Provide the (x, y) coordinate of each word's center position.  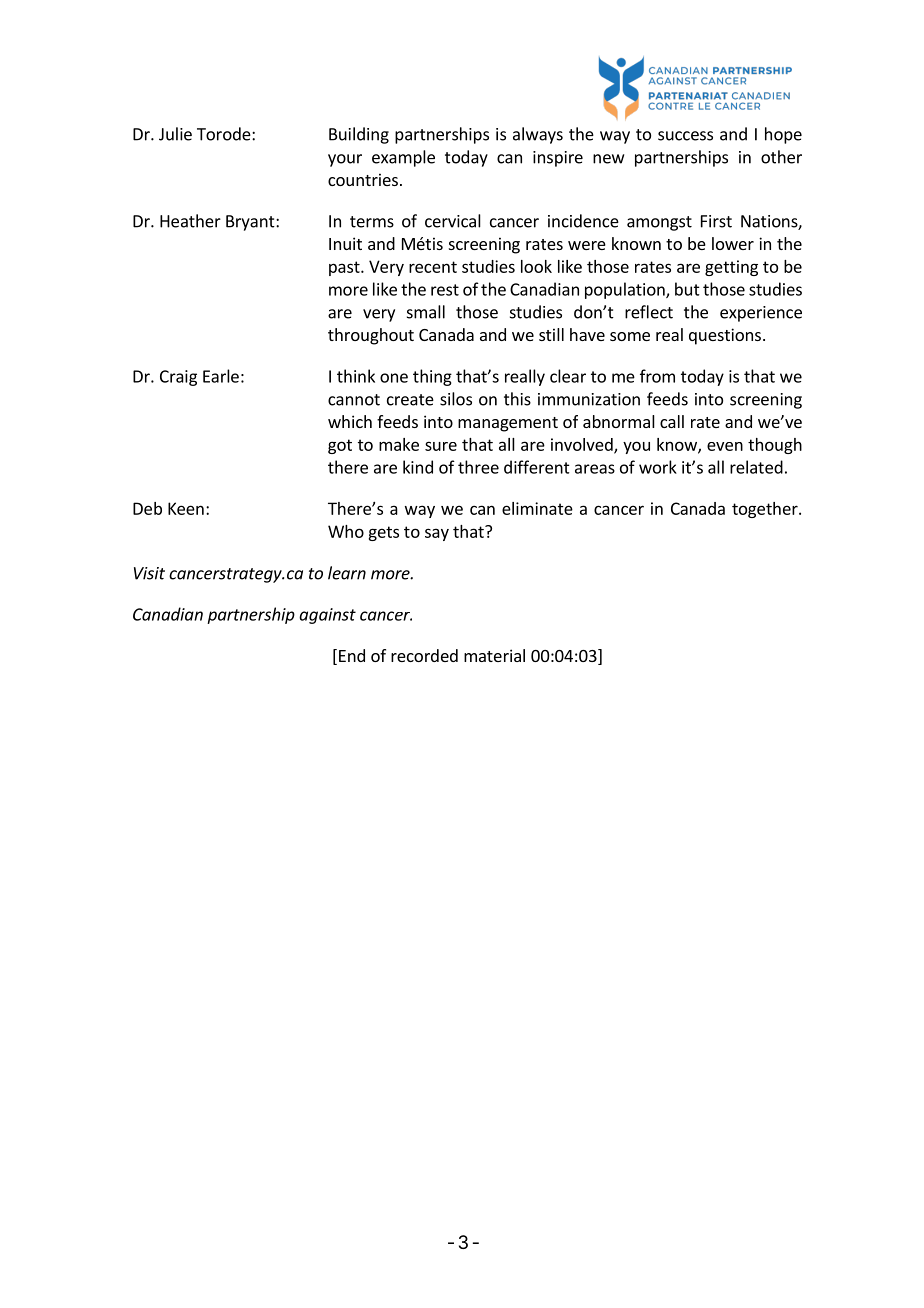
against (327, 616)
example (403, 158)
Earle (221, 376)
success (685, 136)
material (494, 655)
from (657, 376)
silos (456, 399)
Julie (175, 134)
